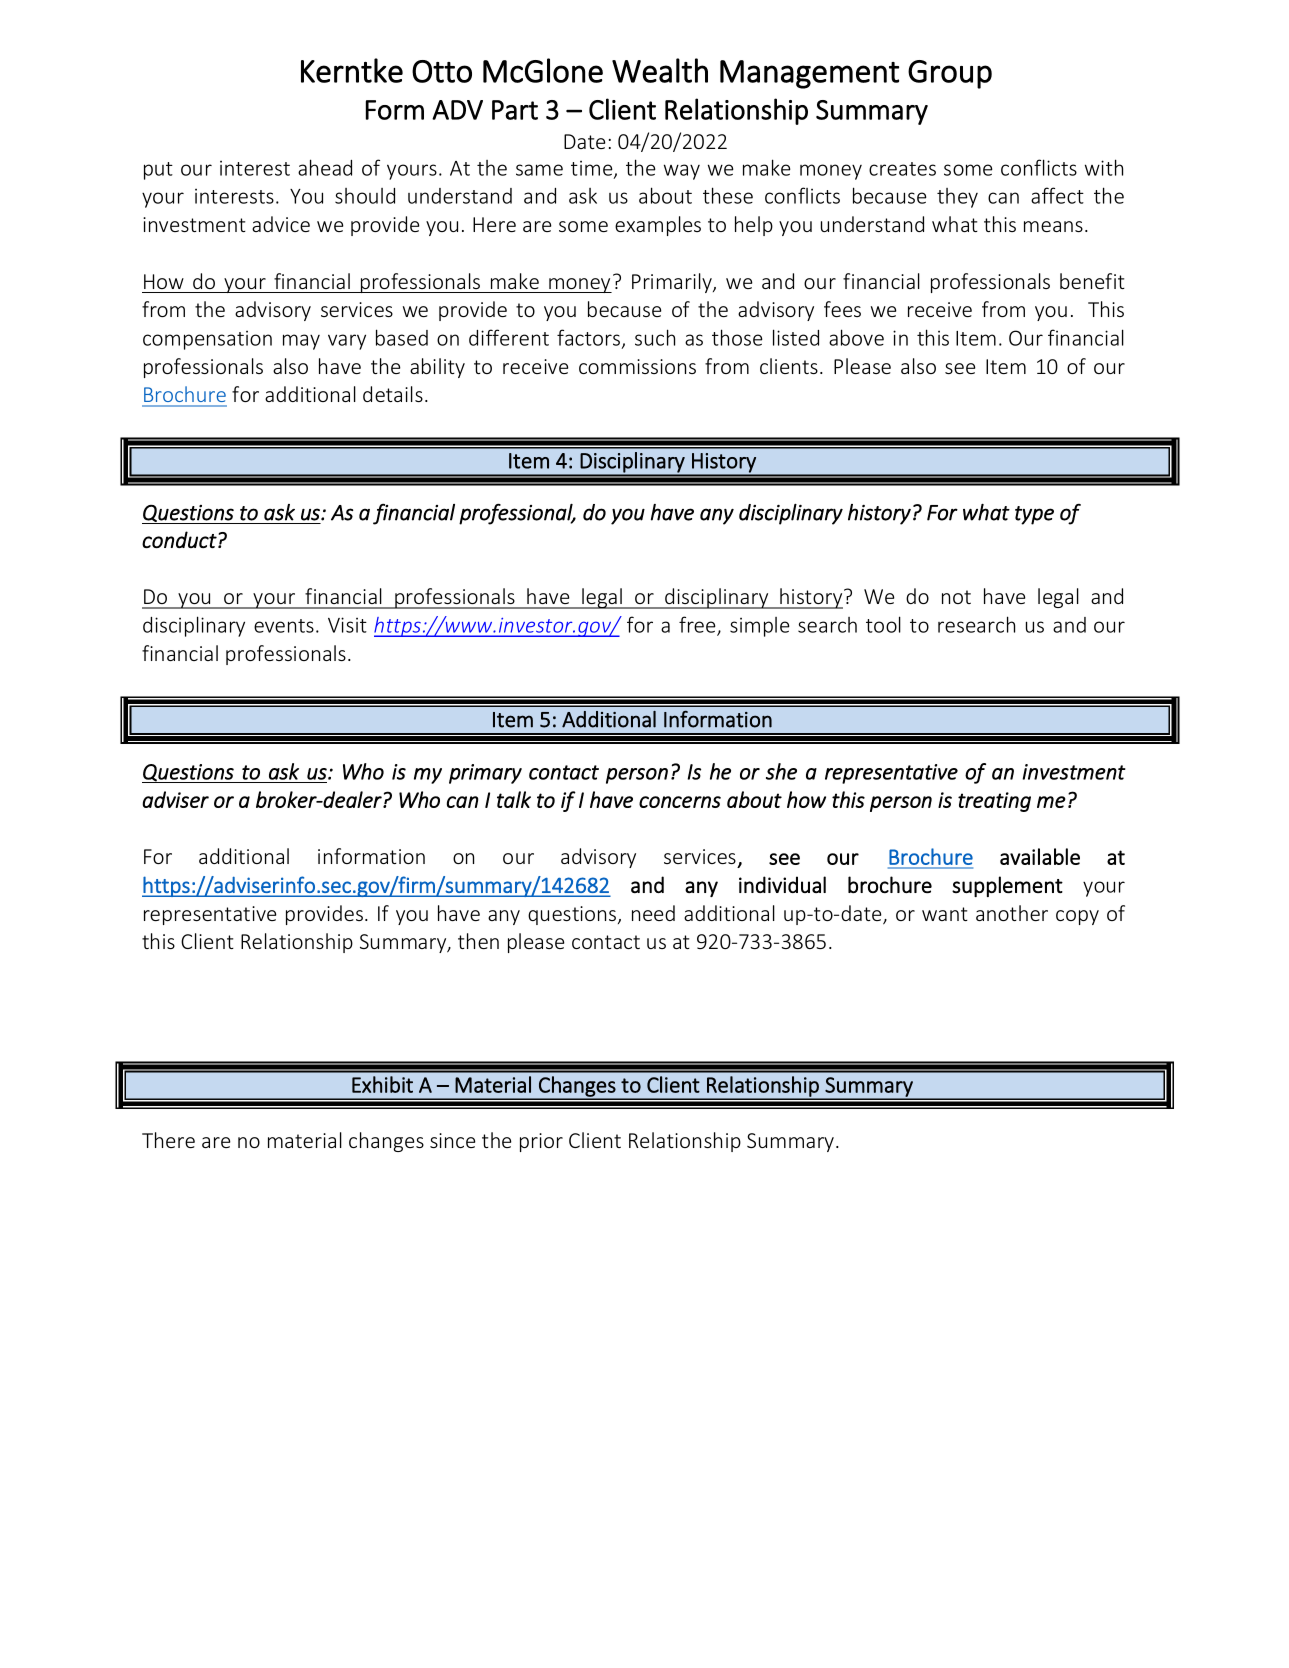 This document has width=1289, height=1668. Describe the element at coordinates (325, 167) in the document. I see `ahead` at that location.
